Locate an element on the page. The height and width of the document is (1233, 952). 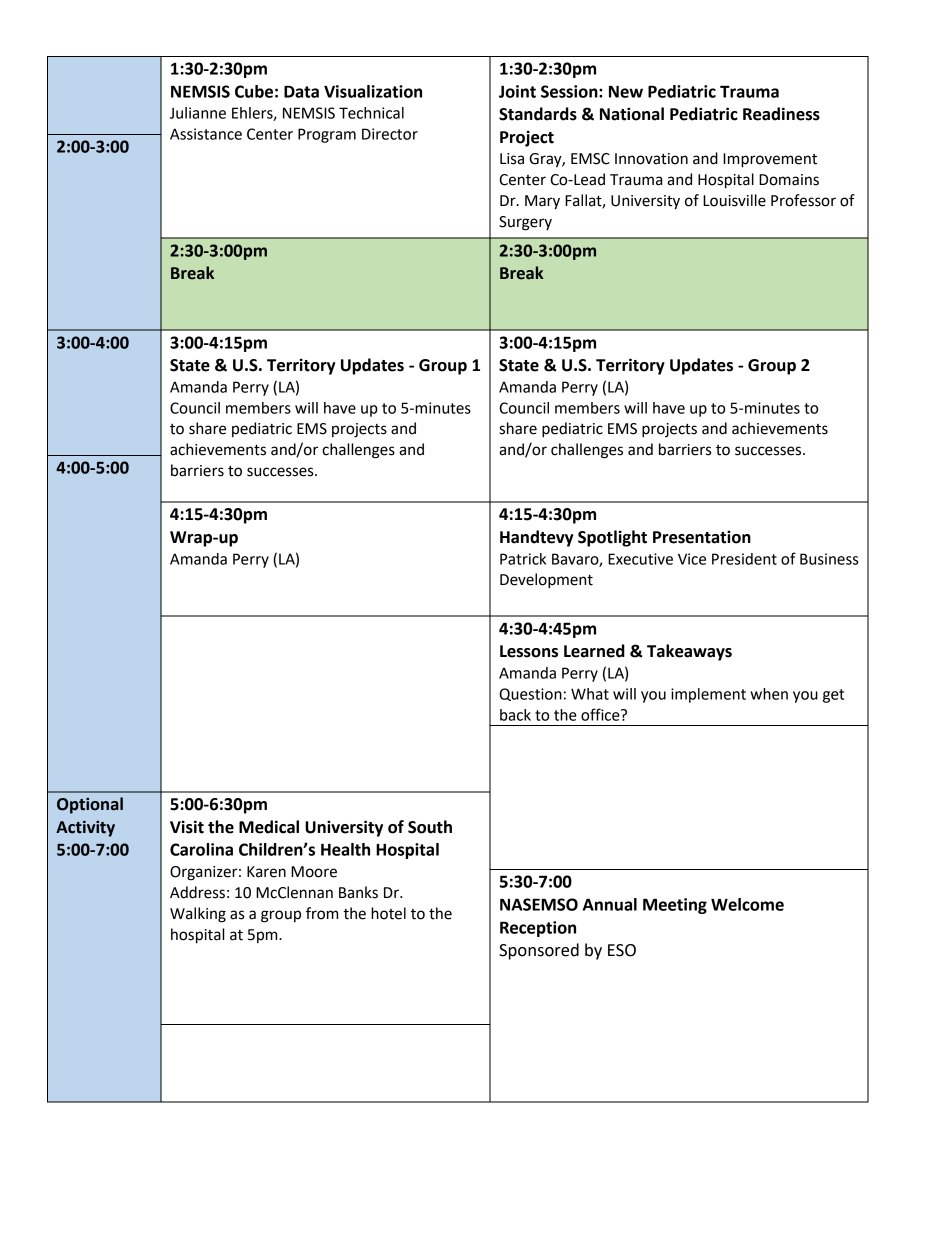
Surgery is located at coordinates (525, 223).
